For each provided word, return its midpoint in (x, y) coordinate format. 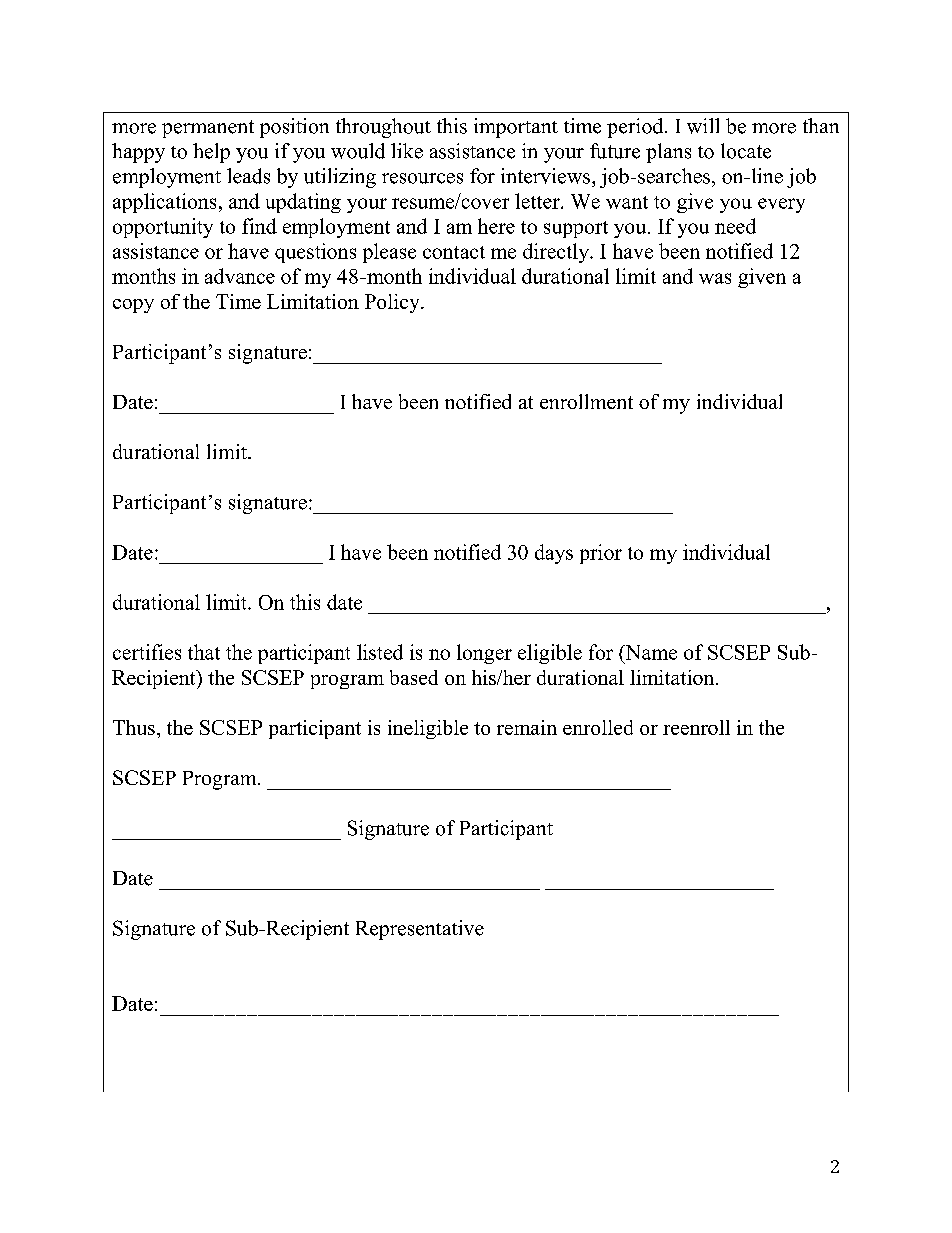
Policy (393, 303)
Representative (420, 930)
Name (650, 652)
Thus (134, 727)
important (516, 128)
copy (133, 306)
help (211, 153)
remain (527, 727)
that (204, 652)
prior (601, 554)
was (715, 278)
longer (484, 654)
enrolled (598, 727)
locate (746, 151)
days (554, 554)
